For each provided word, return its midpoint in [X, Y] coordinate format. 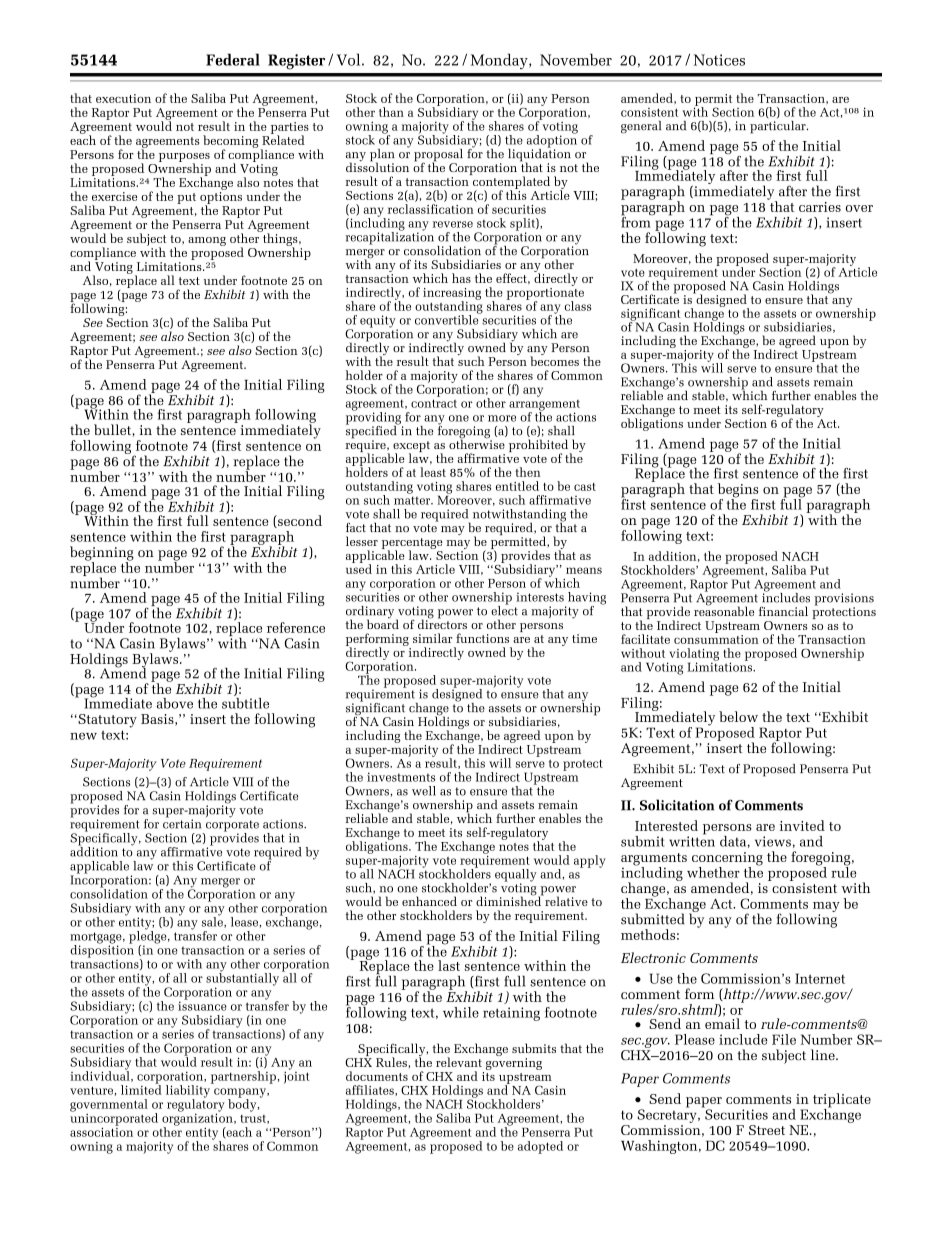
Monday [500, 61]
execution [123, 98]
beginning [102, 554]
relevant [459, 1062]
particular [779, 126]
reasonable [724, 610]
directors [442, 623]
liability [189, 1091]
